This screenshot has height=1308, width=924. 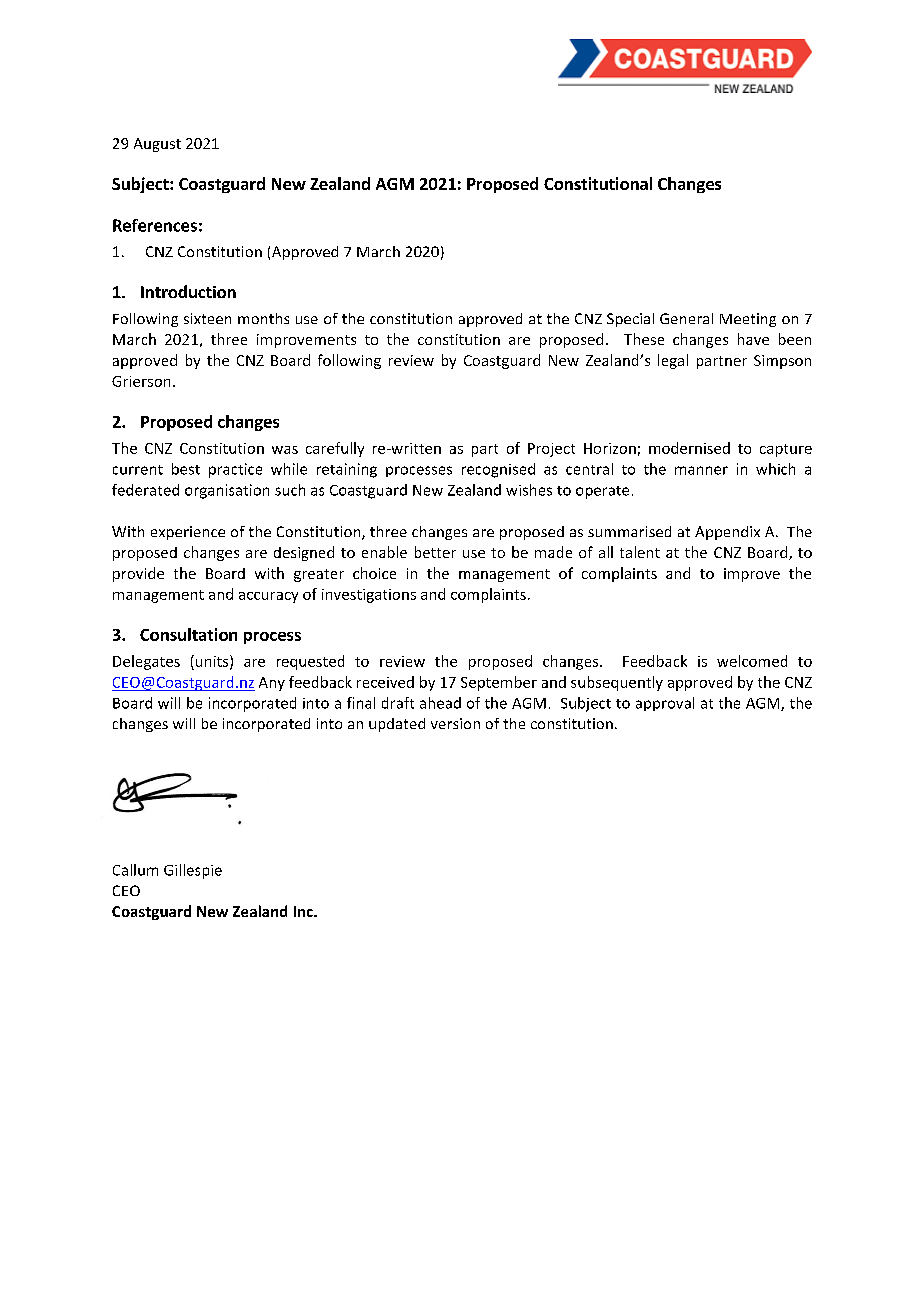 What do you see at coordinates (752, 661) in the screenshot?
I see `welcomed` at bounding box center [752, 661].
